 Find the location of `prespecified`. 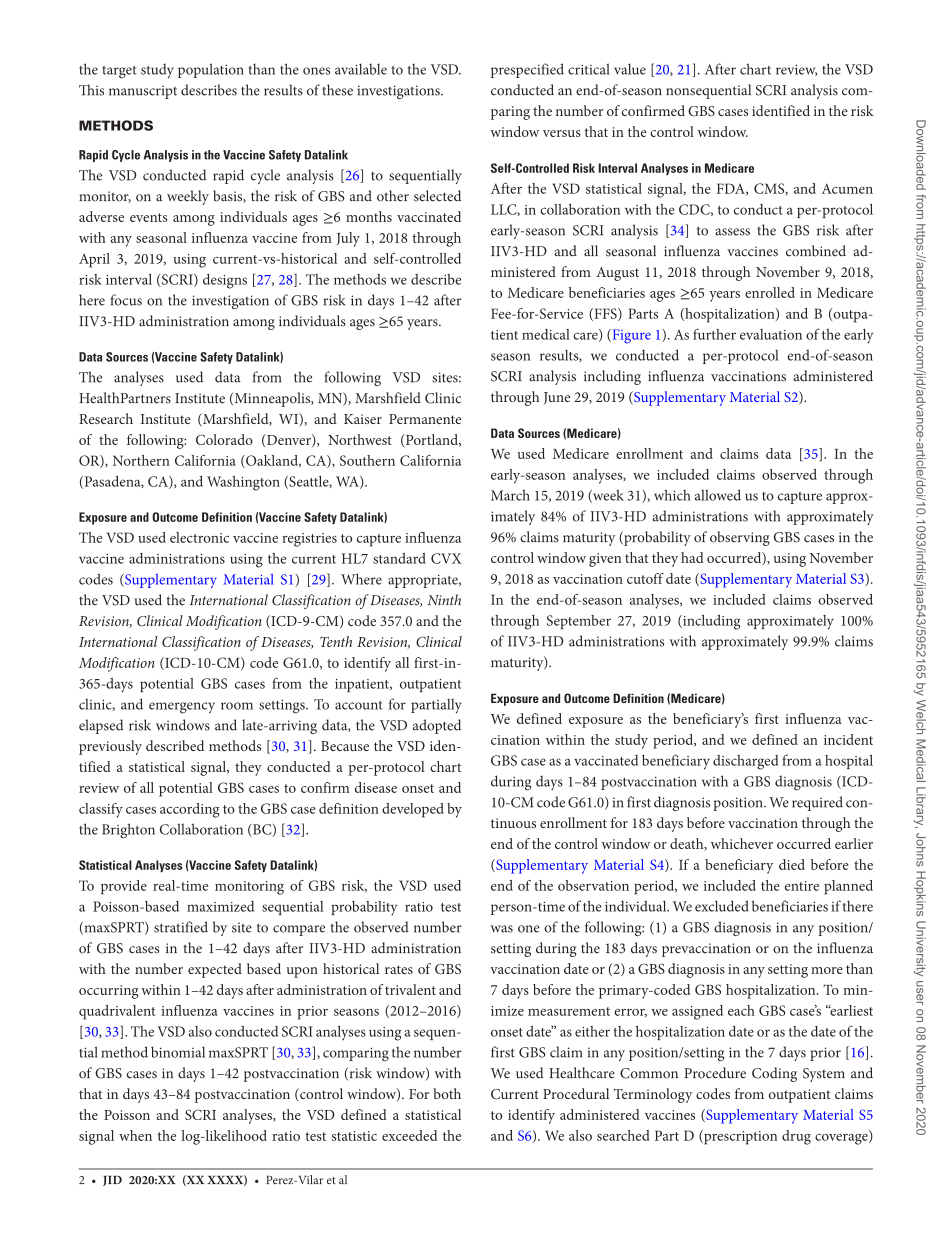

prespecified is located at coordinates (527, 70).
